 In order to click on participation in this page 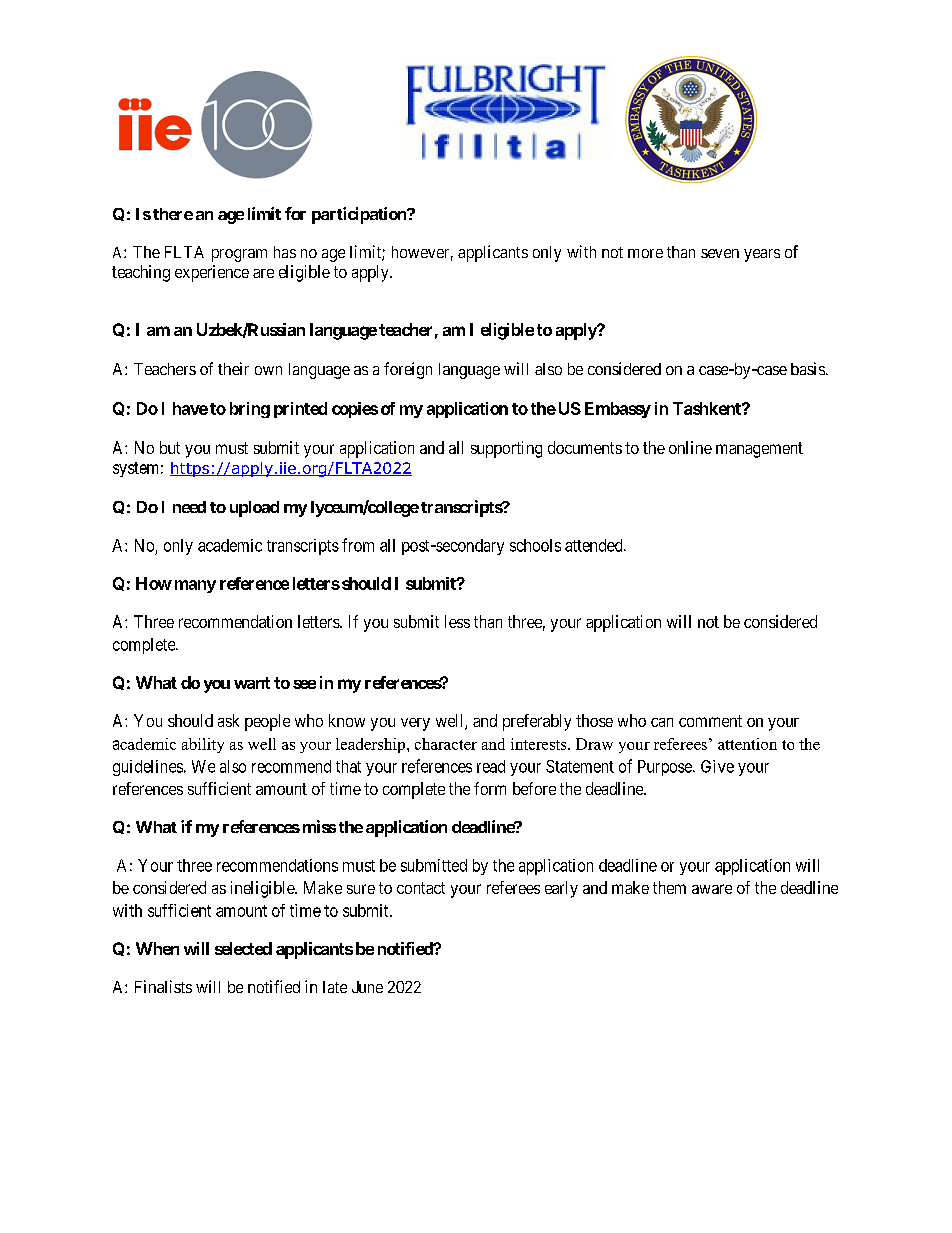, I will do `click(360, 215)`.
